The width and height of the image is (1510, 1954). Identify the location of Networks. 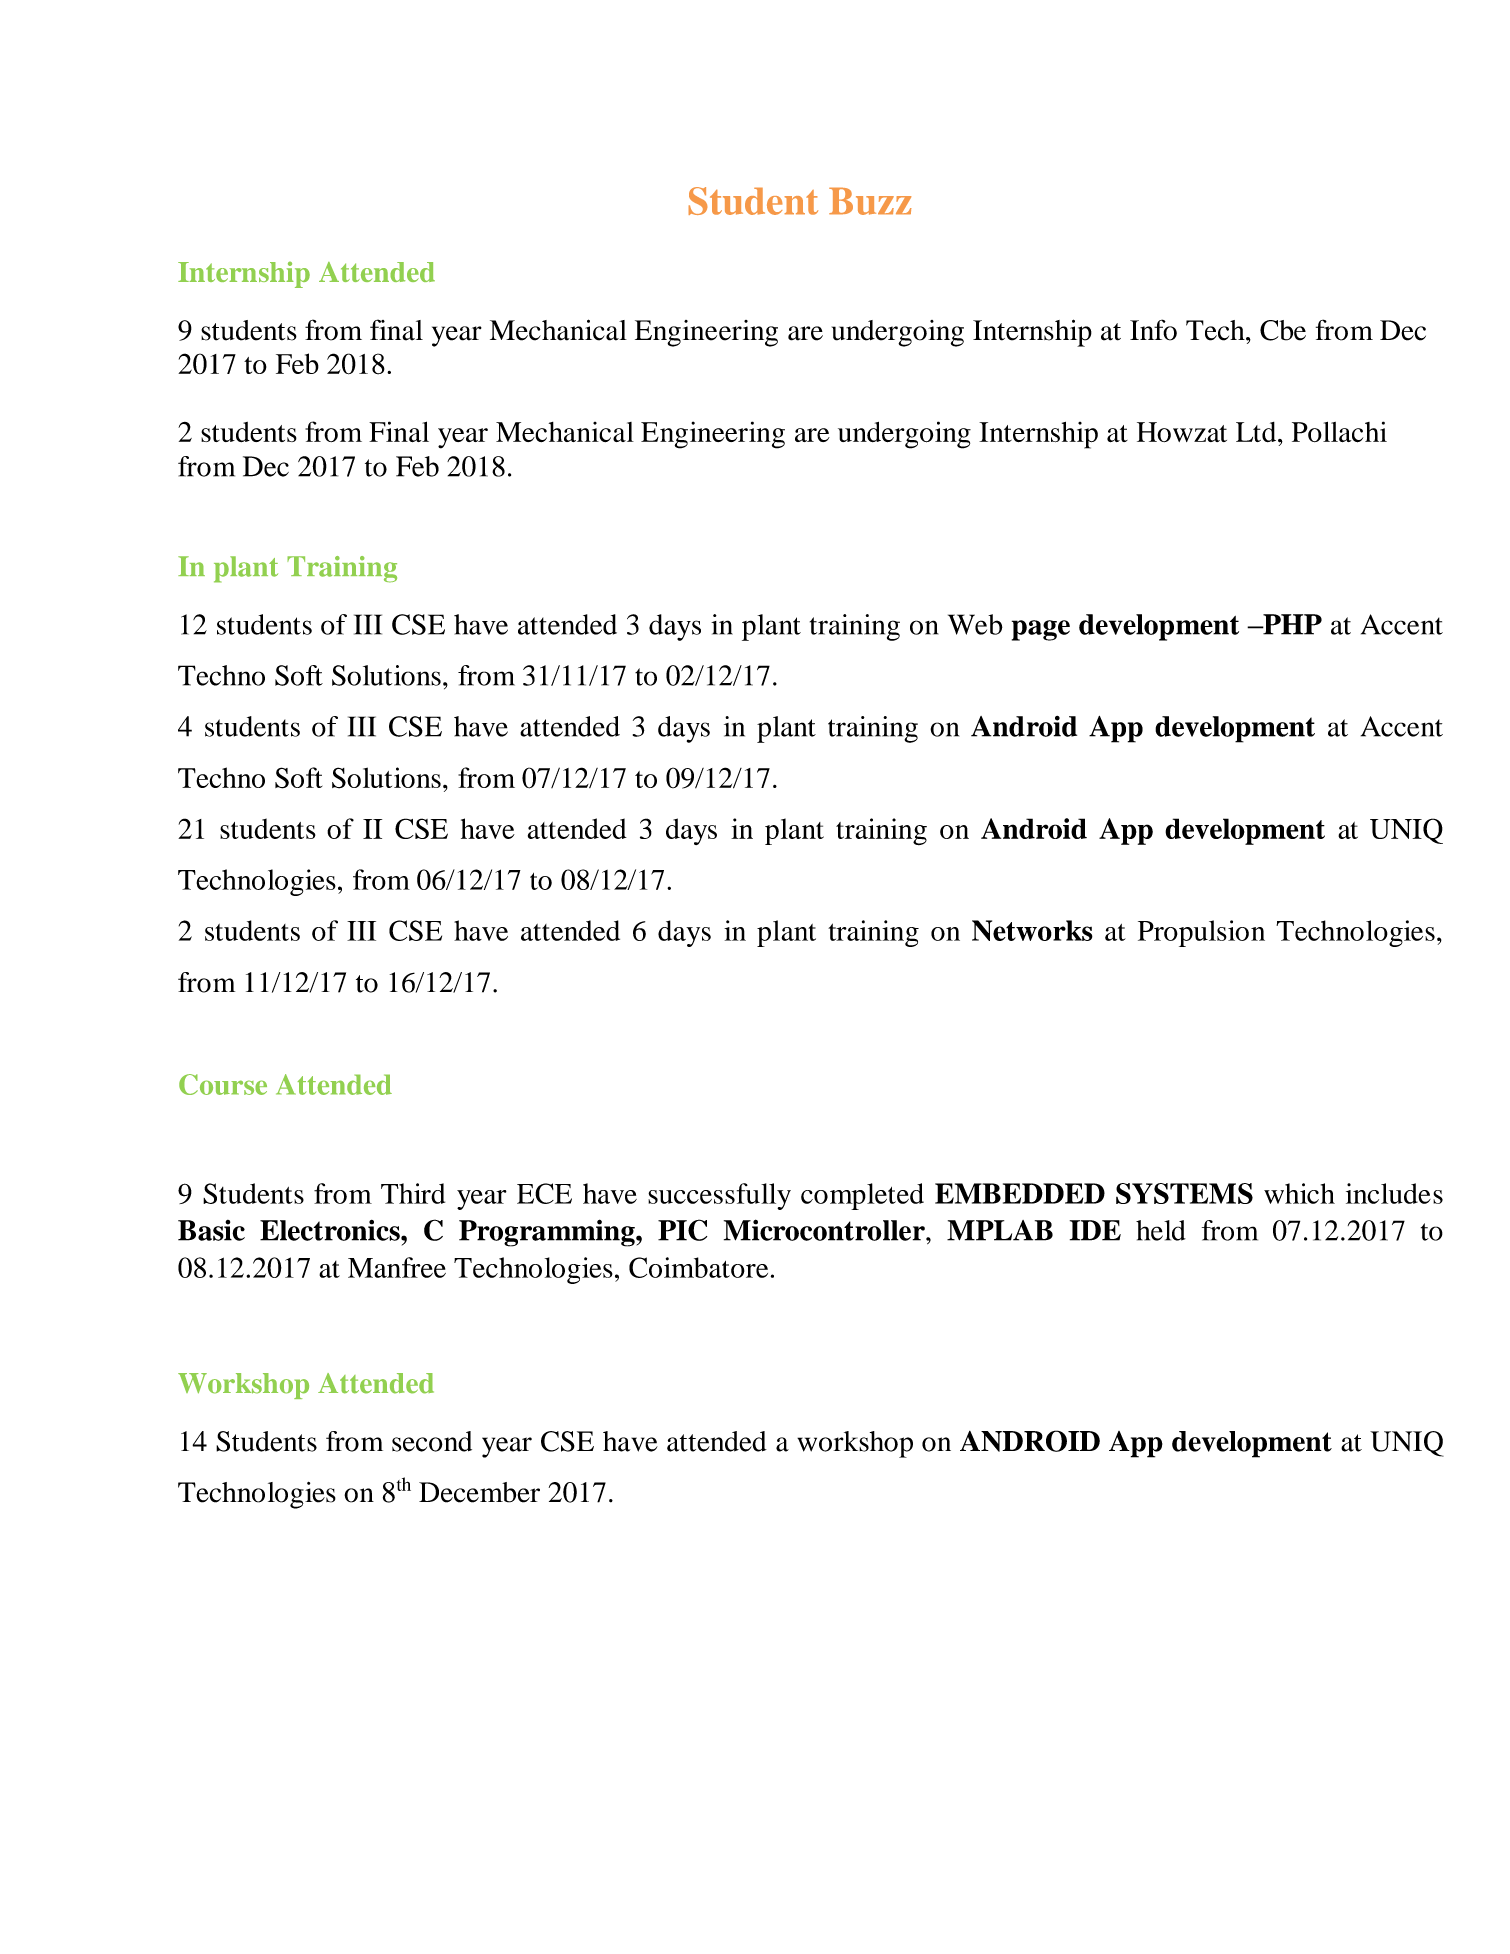
(1032, 930).
